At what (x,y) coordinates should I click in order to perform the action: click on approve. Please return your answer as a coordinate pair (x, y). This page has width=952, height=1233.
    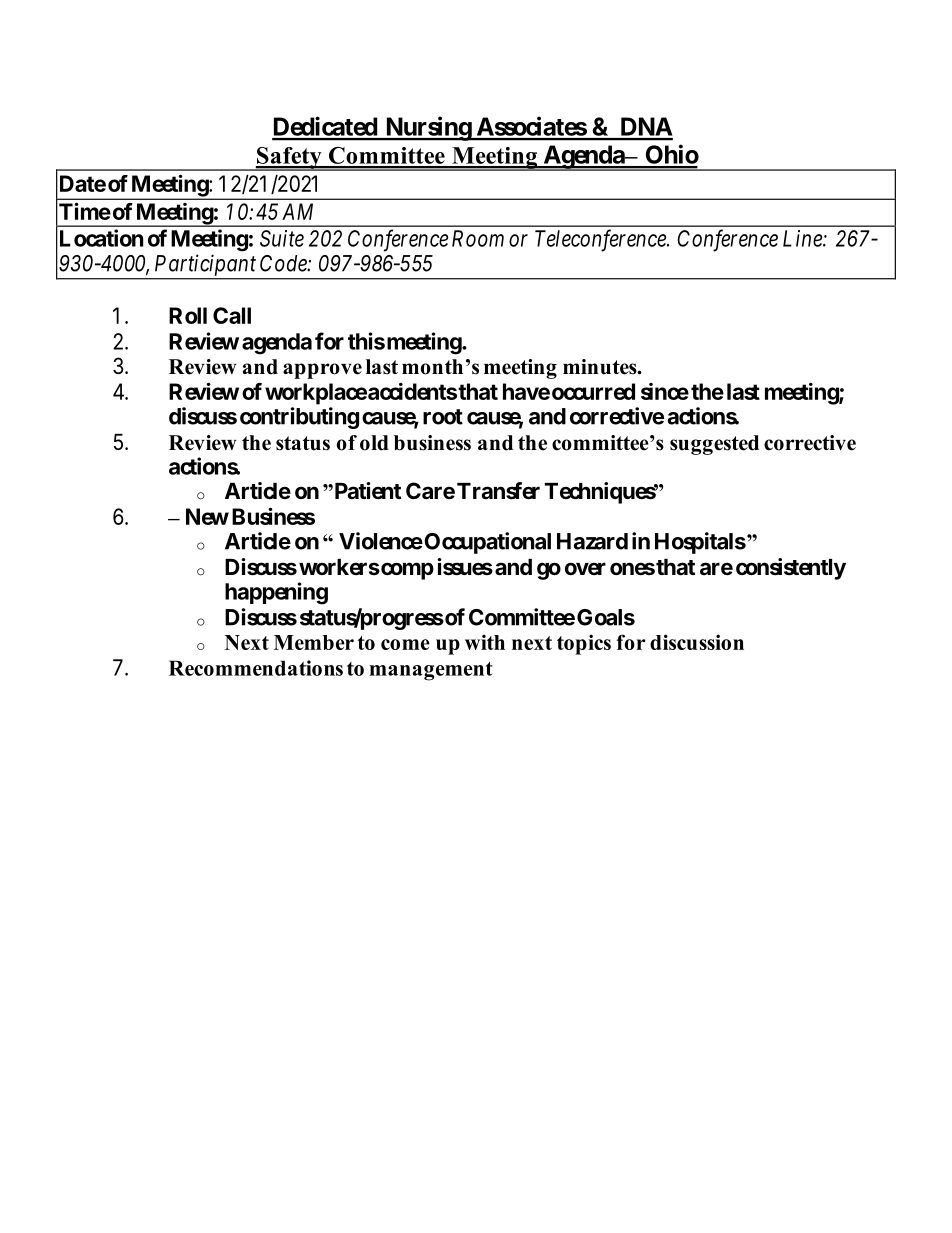
    Looking at the image, I should click on (322, 371).
